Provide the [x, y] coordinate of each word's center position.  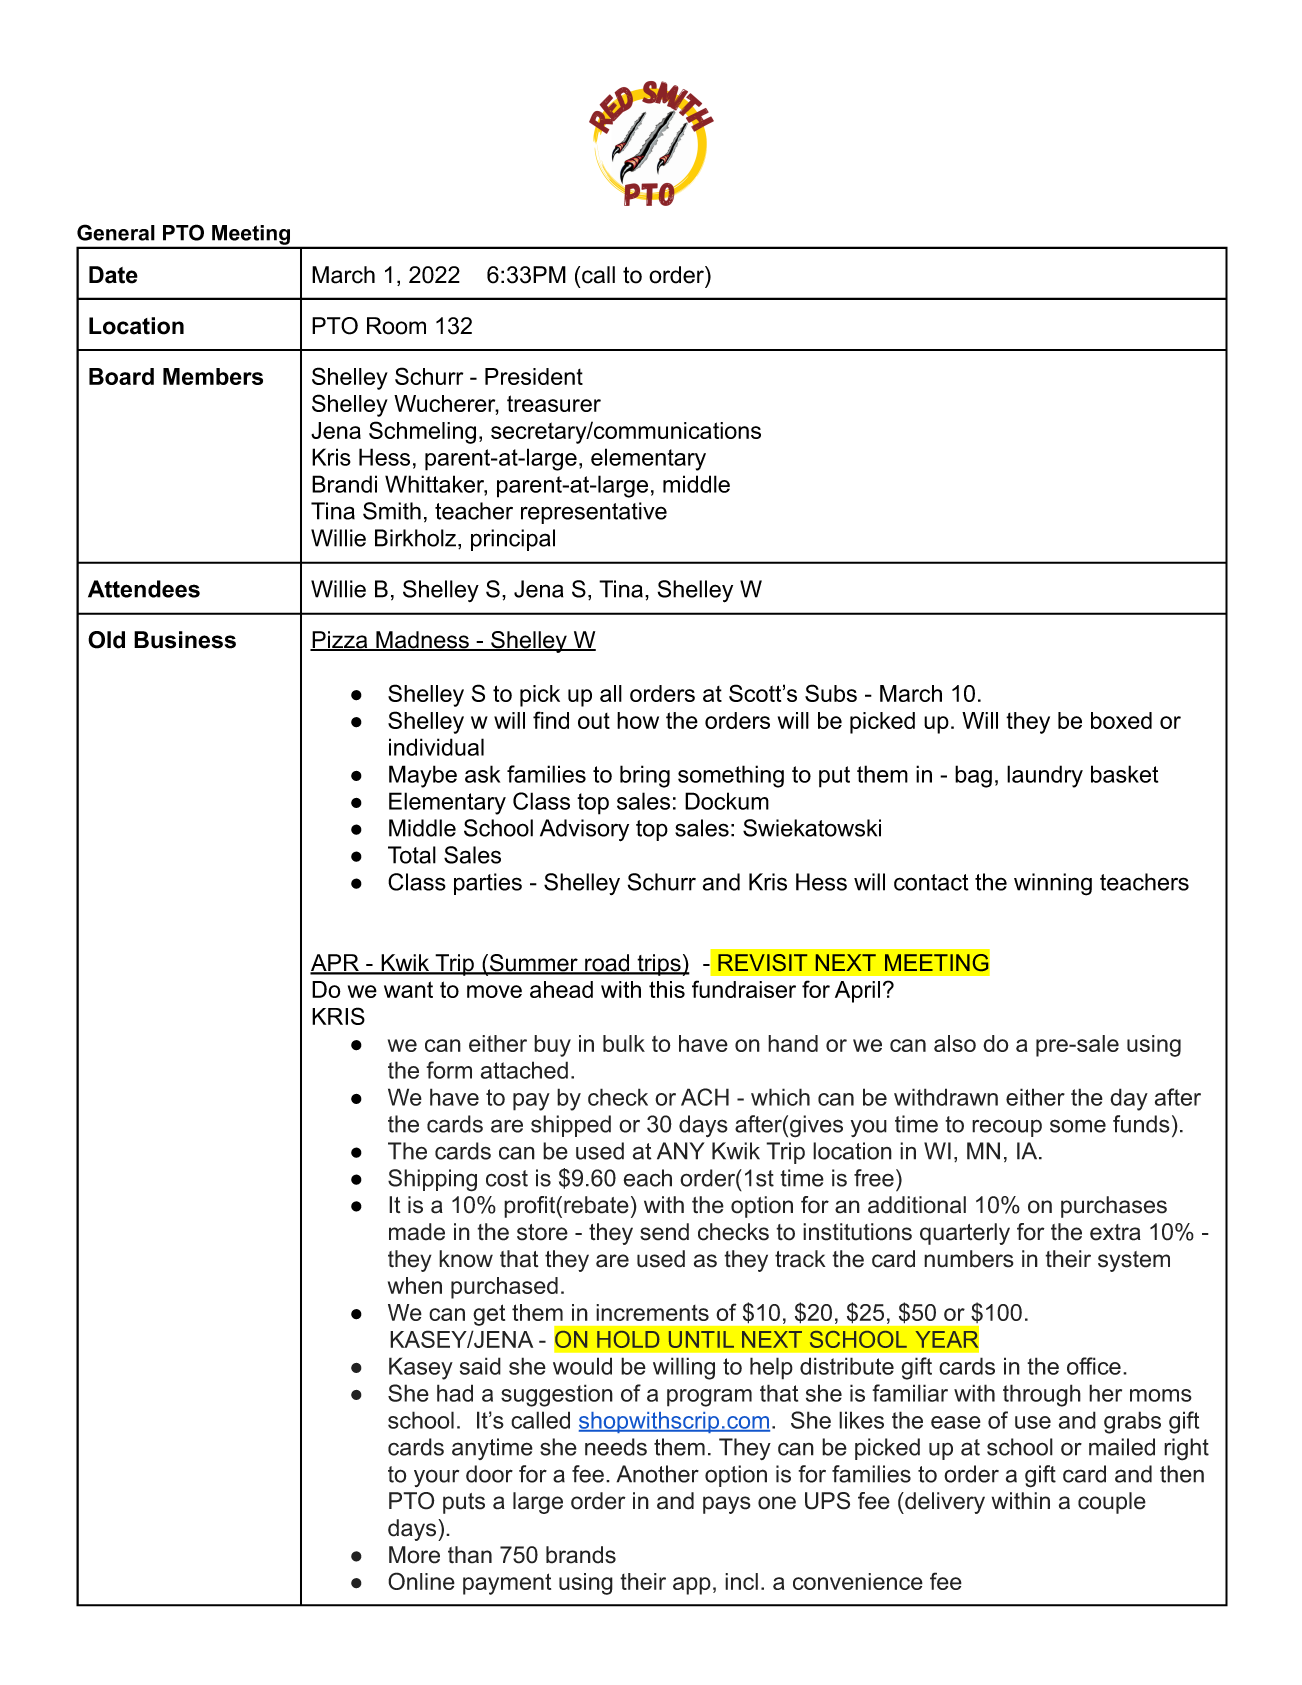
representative [594, 513]
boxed [1121, 720]
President [534, 376]
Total [412, 855]
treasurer [554, 403]
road [607, 964]
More [414, 1555]
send [664, 1232]
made [417, 1232]
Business [185, 640]
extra [1115, 1232]
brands [581, 1555]
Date [113, 275]
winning [1053, 884]
